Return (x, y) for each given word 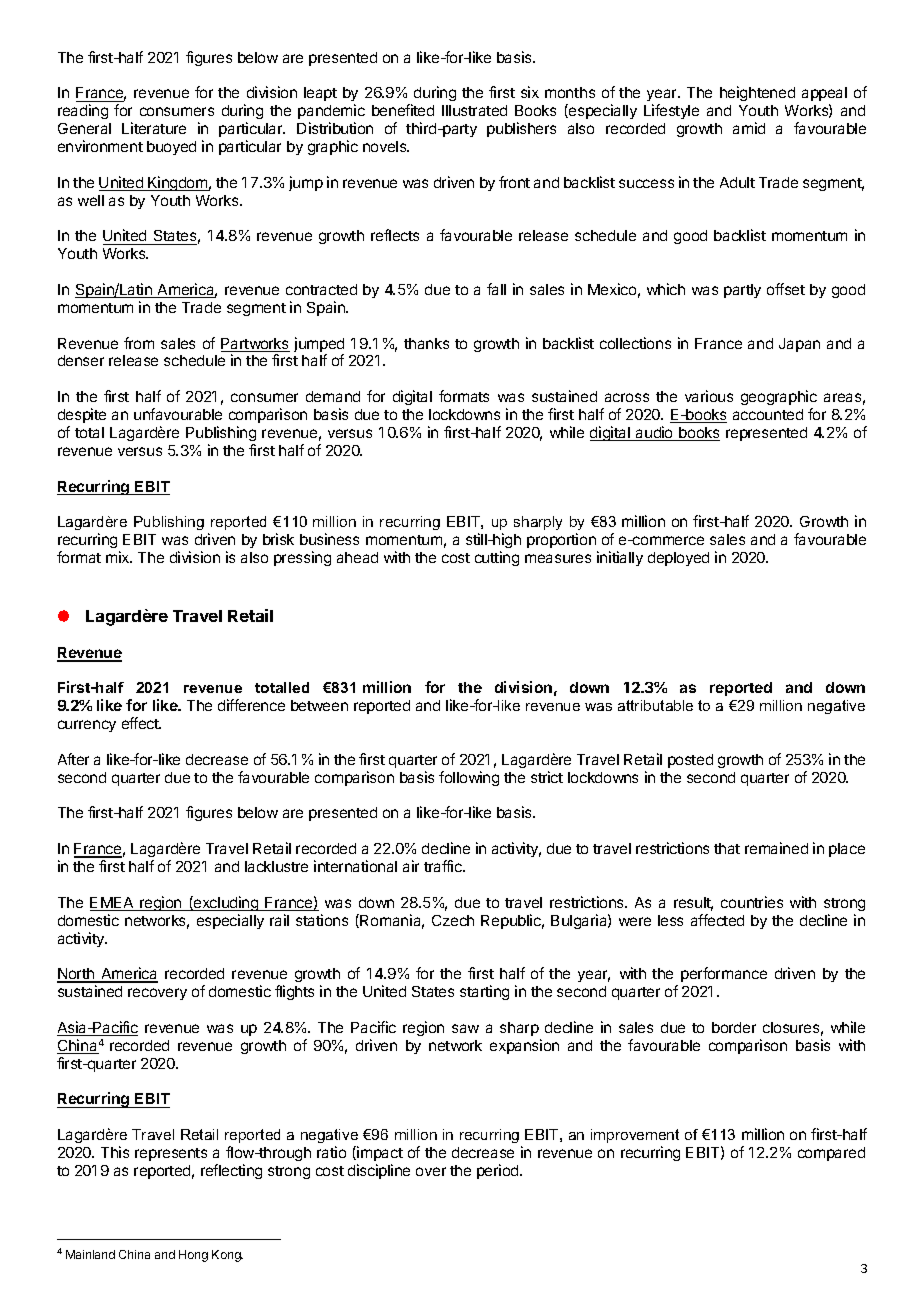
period (499, 1171)
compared (831, 1154)
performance (724, 974)
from (139, 343)
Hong (193, 1256)
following (469, 778)
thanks (426, 343)
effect (141, 723)
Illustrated (474, 110)
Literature (154, 128)
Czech (453, 920)
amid (749, 128)
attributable (655, 705)
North (76, 975)
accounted (768, 414)
